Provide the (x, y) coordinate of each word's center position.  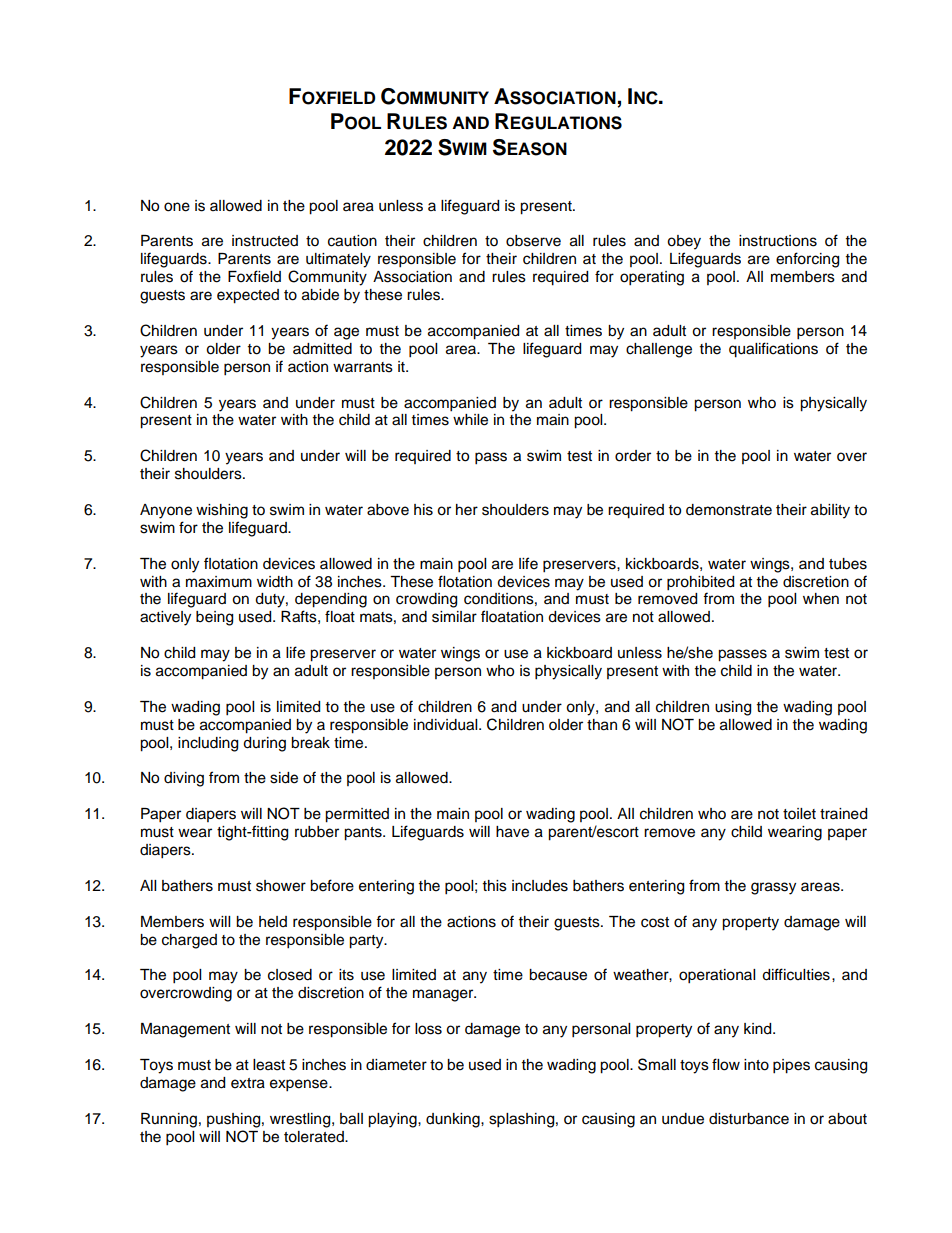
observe (533, 241)
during (264, 744)
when (821, 599)
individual (447, 725)
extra (248, 1083)
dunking (454, 1120)
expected (248, 296)
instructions (778, 241)
